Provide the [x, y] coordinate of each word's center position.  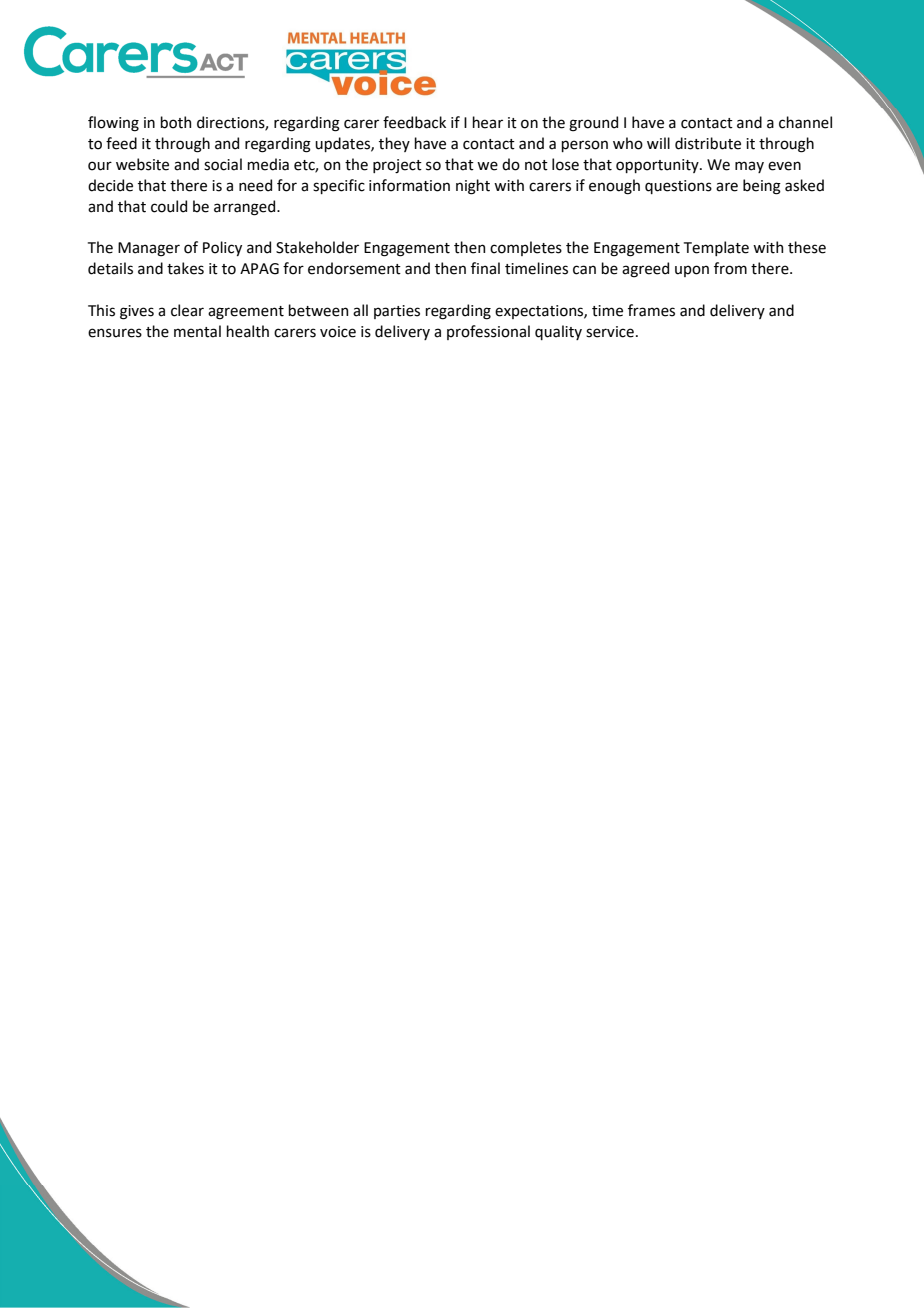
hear [487, 122]
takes [185, 268]
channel [805, 122]
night [473, 187]
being [762, 187]
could [169, 206]
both [175, 122]
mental [197, 331]
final [485, 268]
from [730, 268]
